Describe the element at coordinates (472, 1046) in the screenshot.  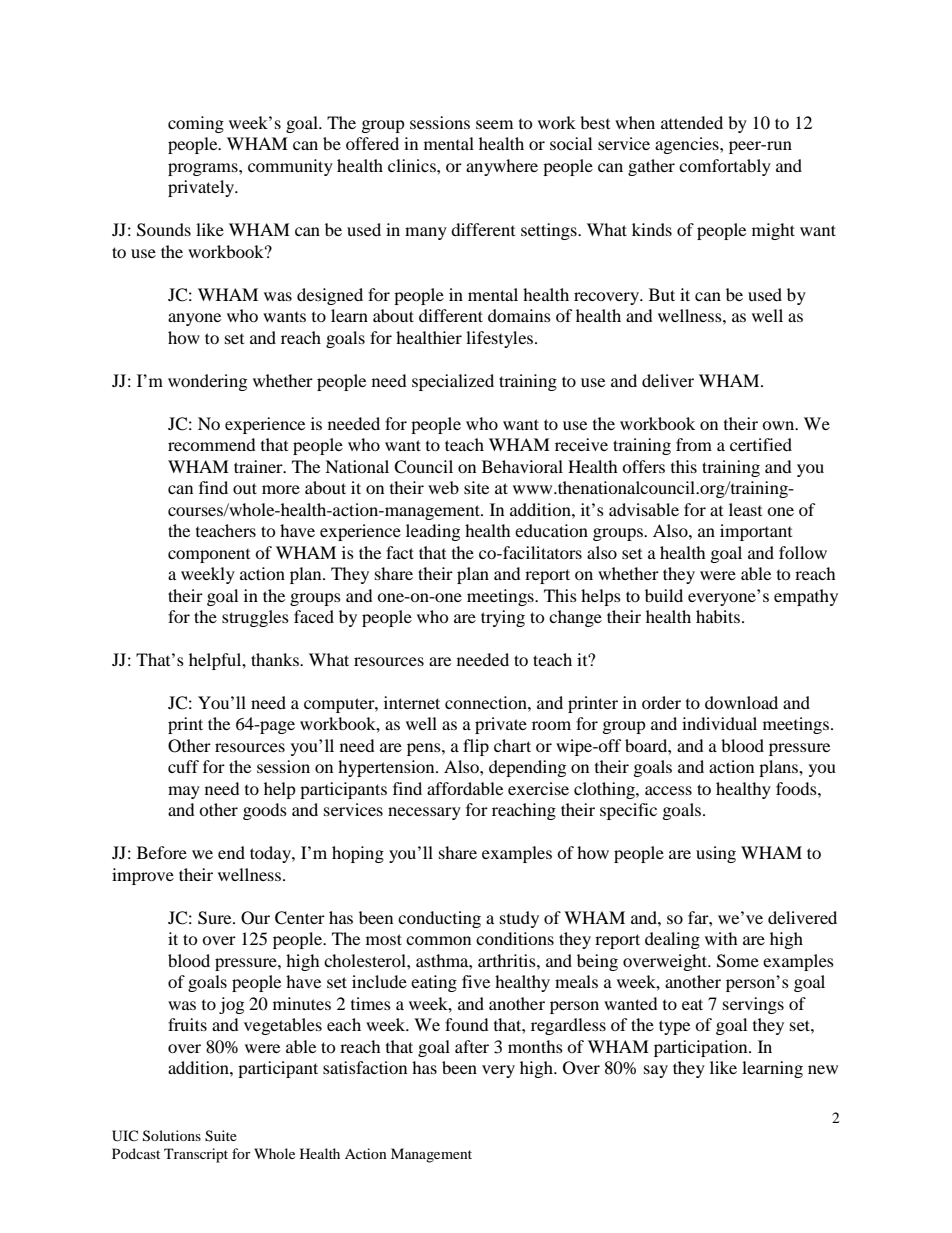
I see `after` at that location.
